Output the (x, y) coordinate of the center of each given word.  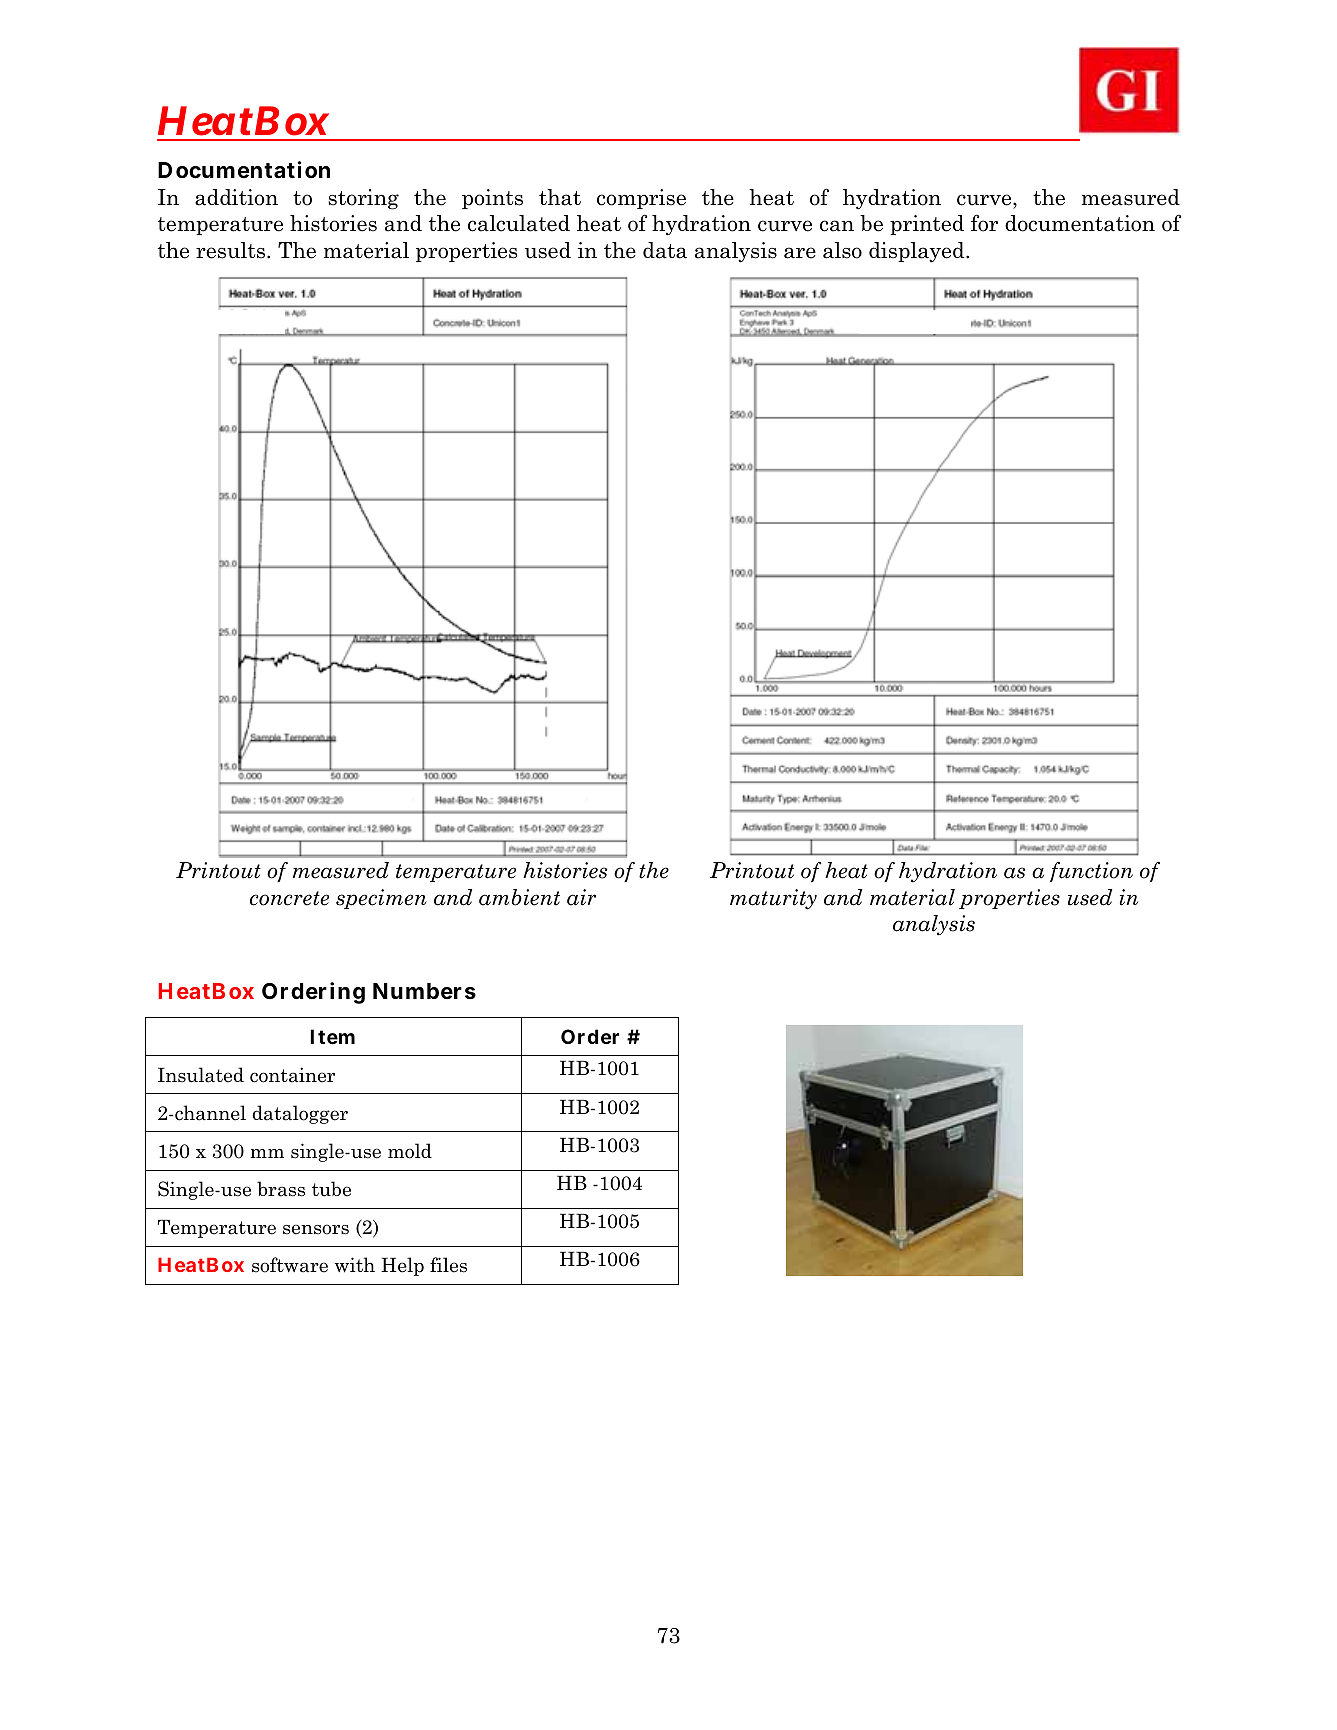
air (581, 897)
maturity (773, 899)
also (842, 250)
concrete (289, 898)
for (984, 223)
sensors (316, 1229)
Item (332, 1036)
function (1091, 872)
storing (363, 199)
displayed (918, 252)
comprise (641, 199)
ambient (519, 897)
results (230, 250)
